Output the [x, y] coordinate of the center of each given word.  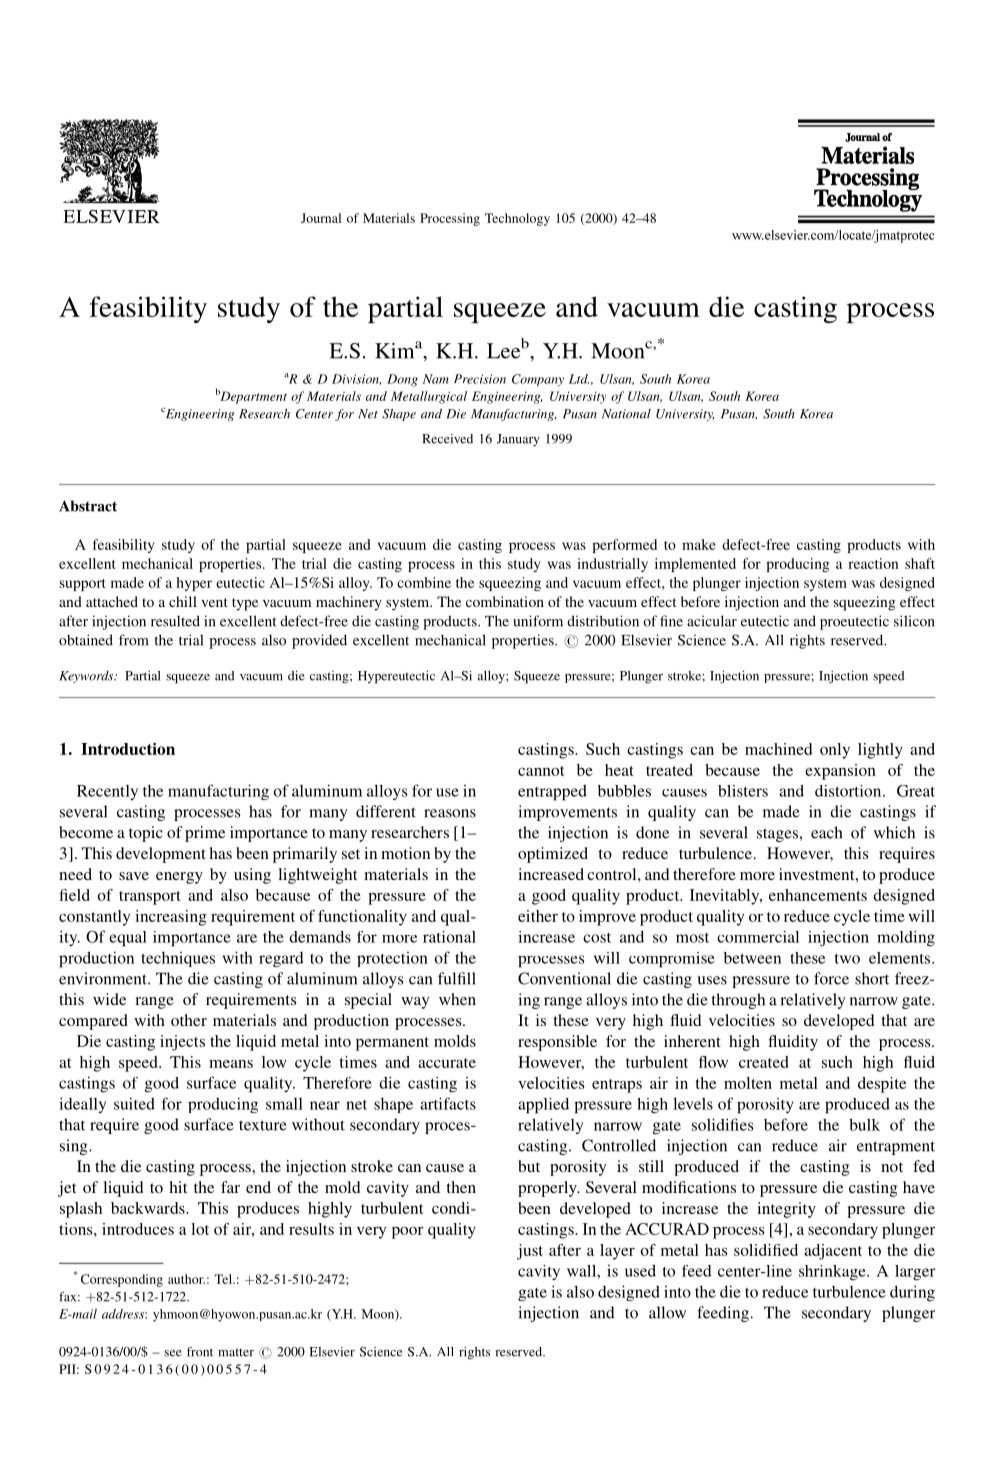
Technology [517, 219]
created [764, 1062]
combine [424, 582]
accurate [447, 1063]
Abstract [88, 506]
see [173, 1353]
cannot [541, 771]
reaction [873, 563]
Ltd [579, 379]
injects [182, 1043]
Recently [107, 792]
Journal [321, 218]
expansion [840, 772]
